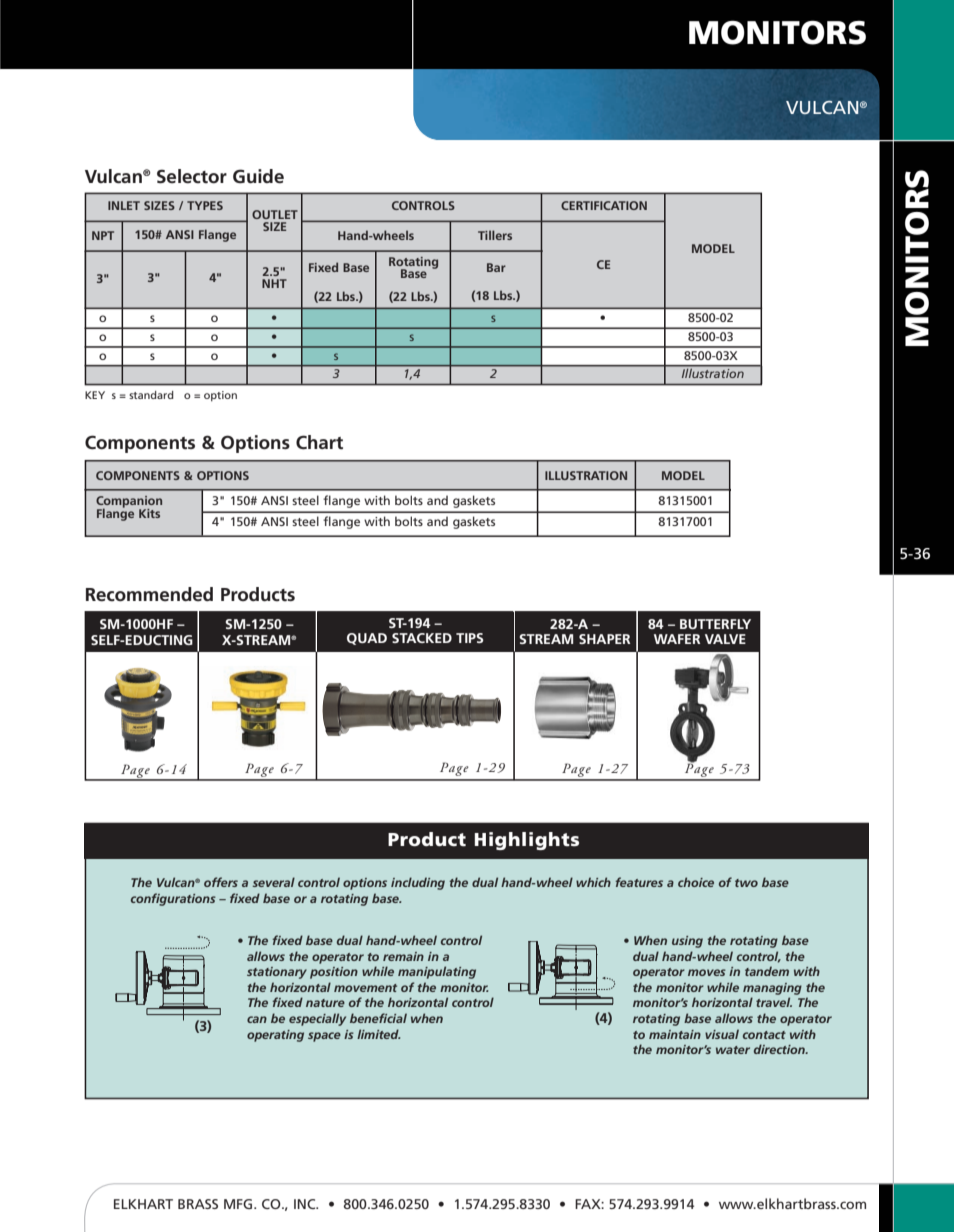  I want to click on offers, so click(221, 882).
